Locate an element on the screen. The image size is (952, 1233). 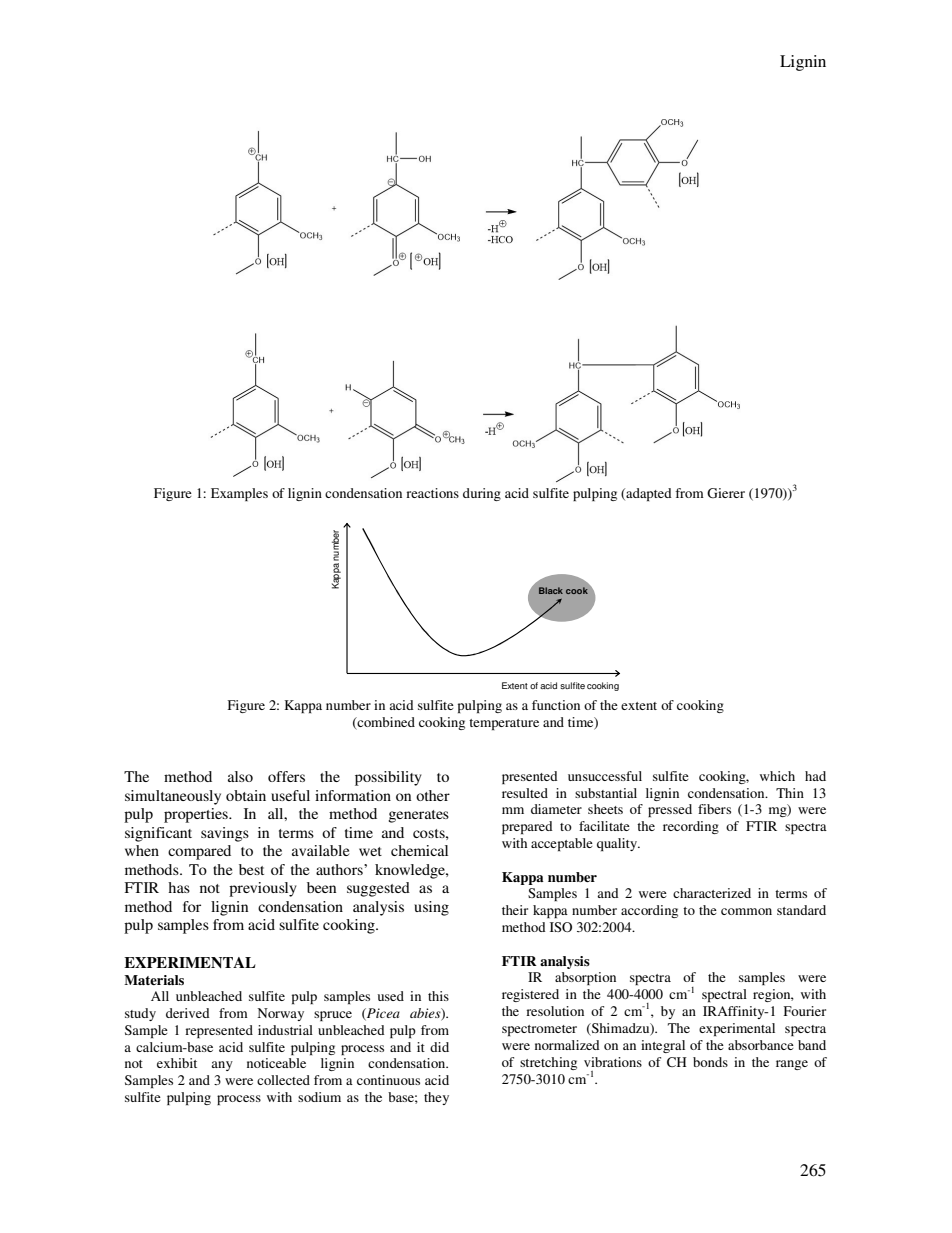
their is located at coordinates (515, 910).
